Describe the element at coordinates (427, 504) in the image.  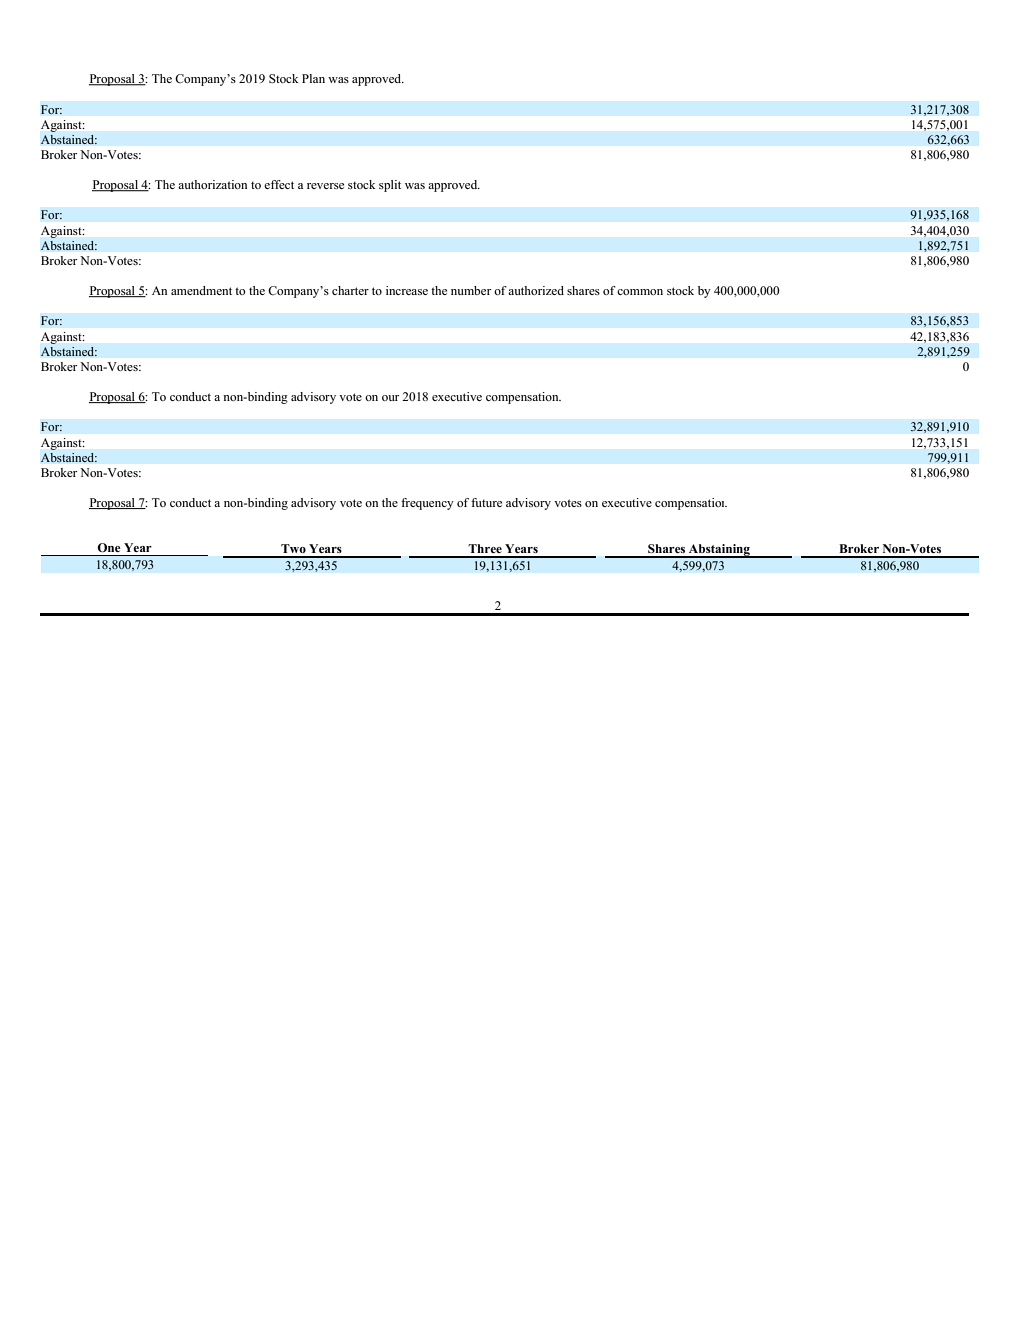
I see `frequency` at that location.
